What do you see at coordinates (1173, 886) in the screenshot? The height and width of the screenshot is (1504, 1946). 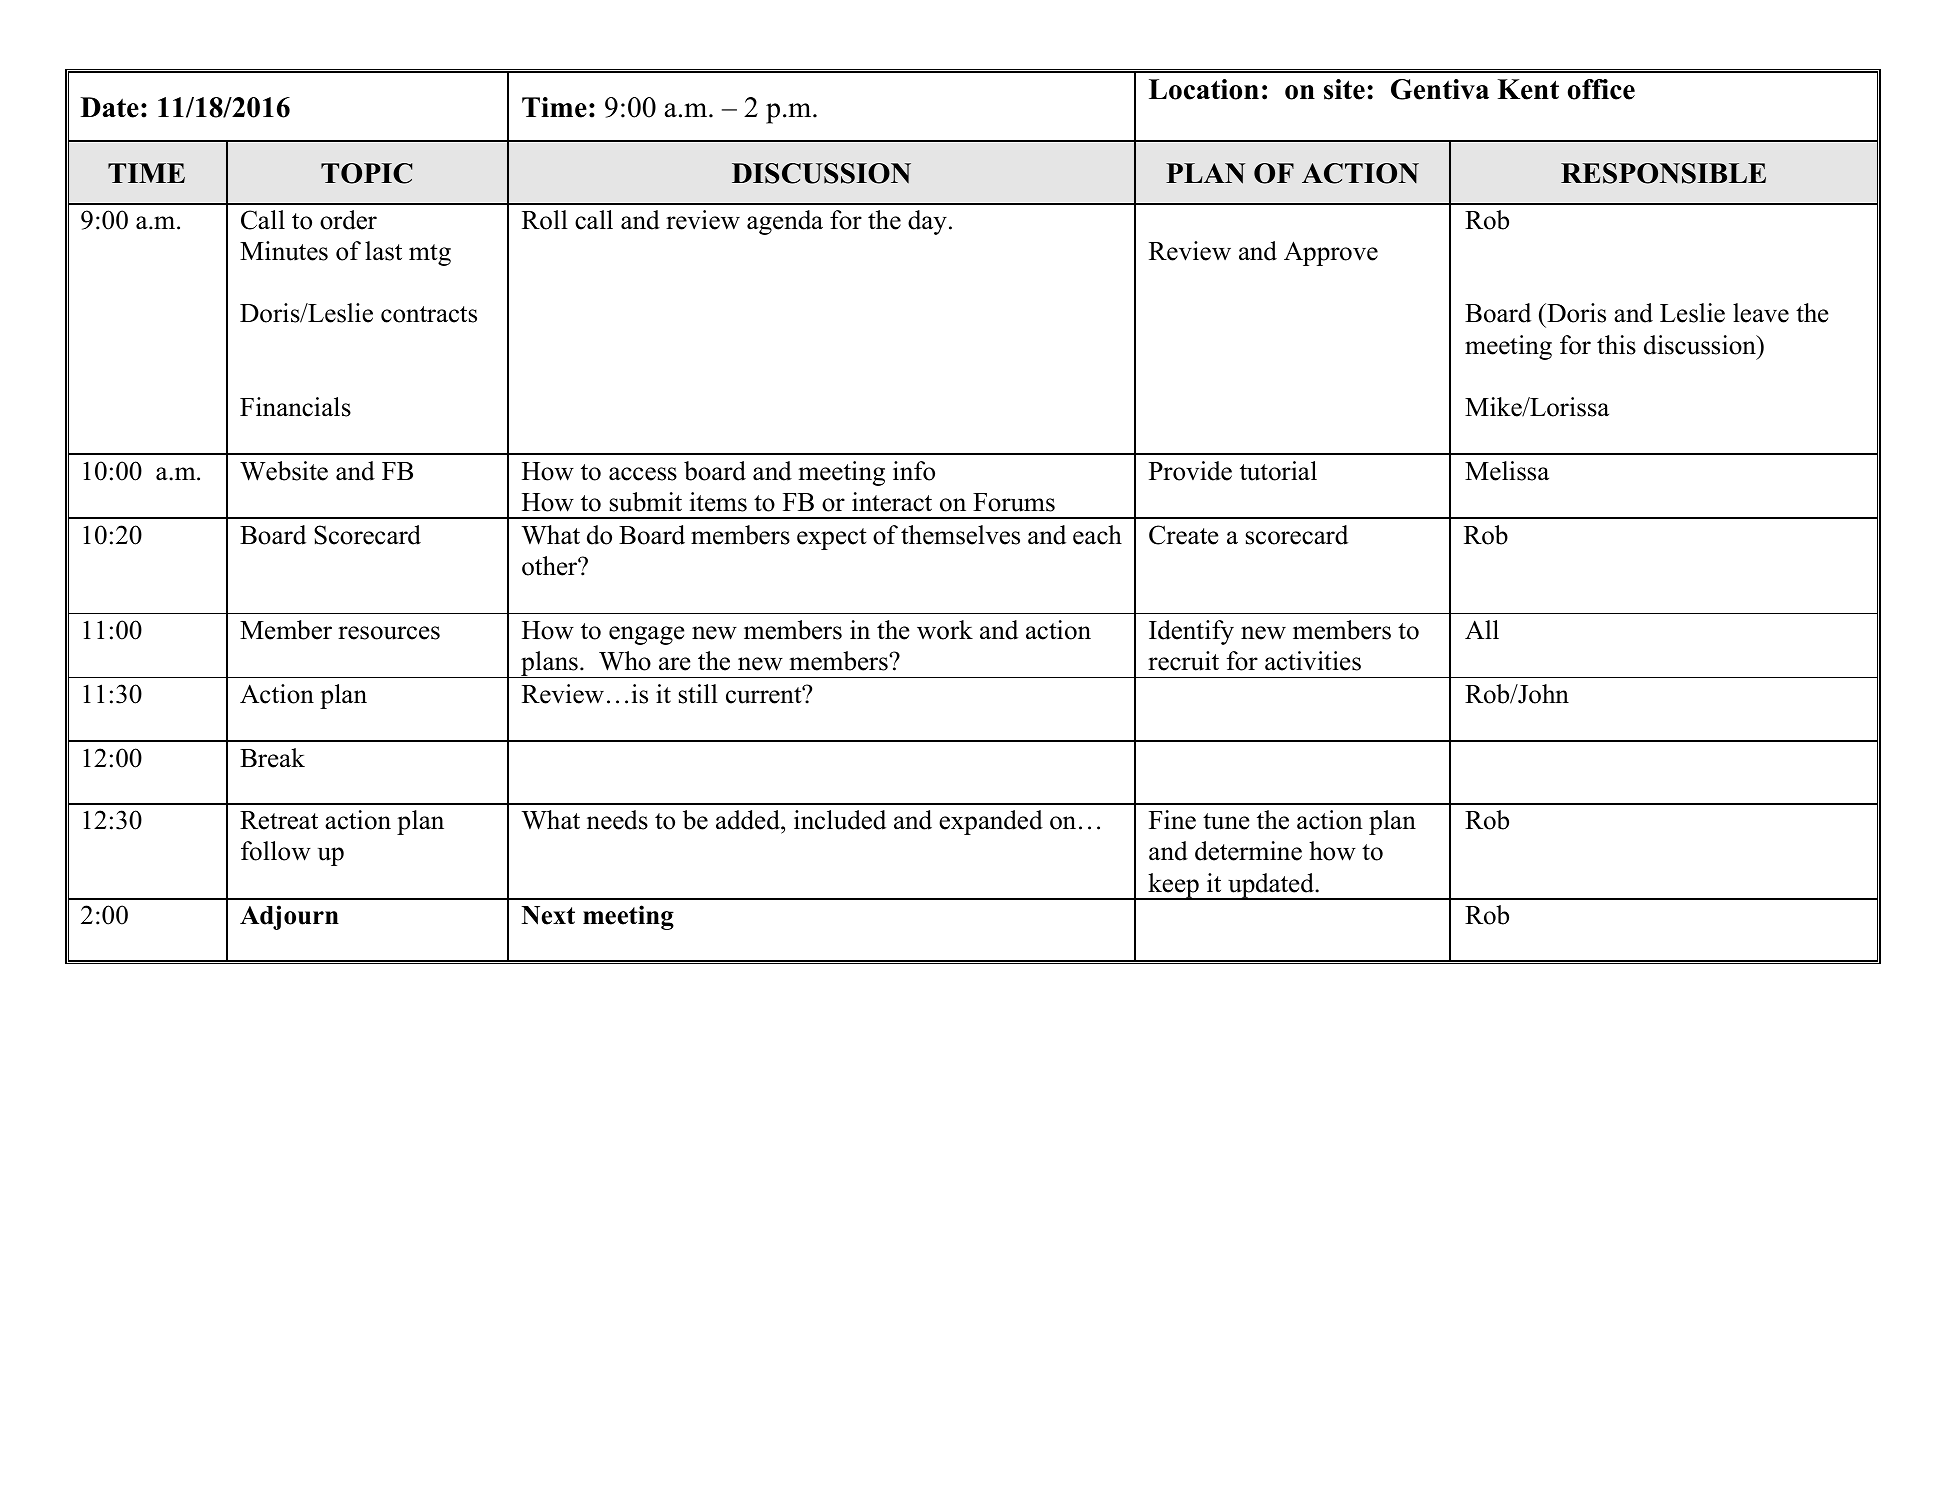 I see `keep` at bounding box center [1173, 886].
